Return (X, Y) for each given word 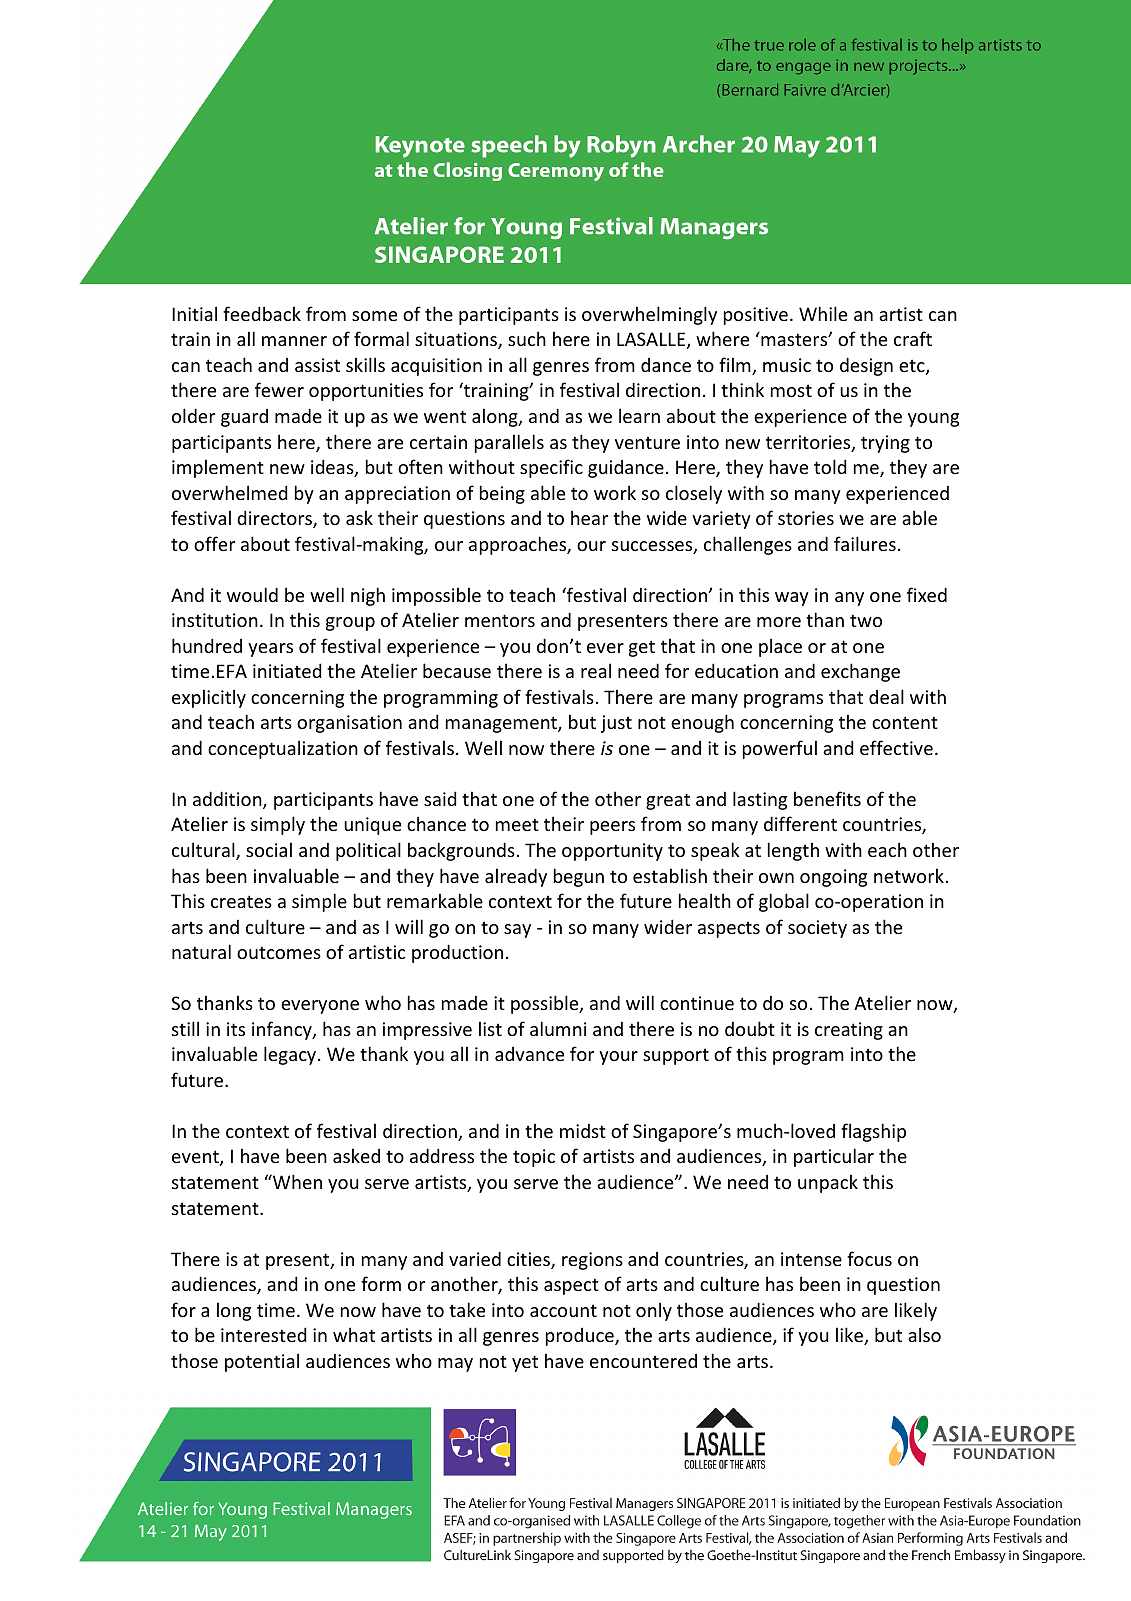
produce (581, 1337)
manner (294, 341)
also (924, 1334)
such (527, 338)
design (866, 366)
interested (264, 1334)
